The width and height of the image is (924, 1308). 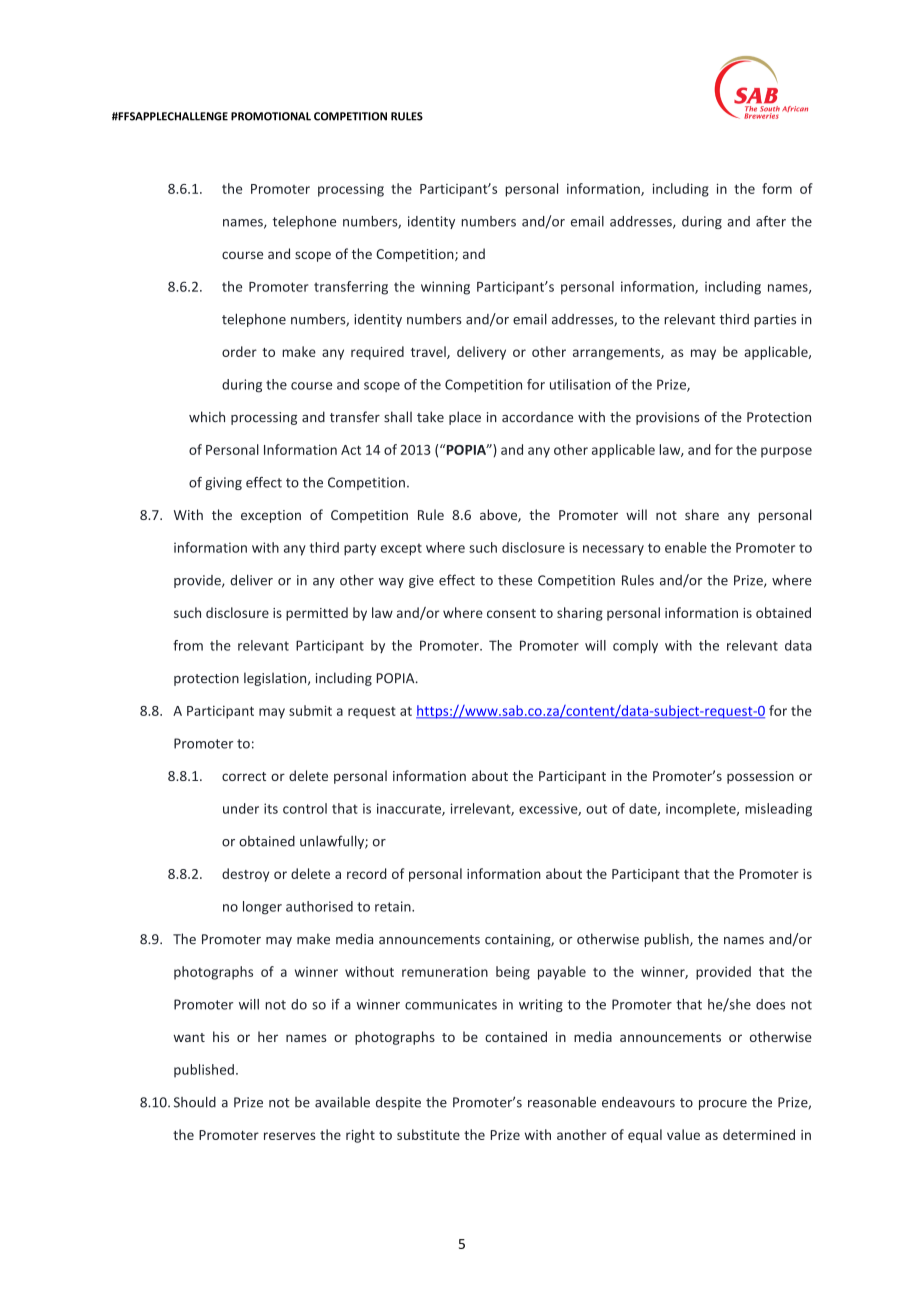 I want to click on PROMOTIONAL, so click(x=271, y=116).
